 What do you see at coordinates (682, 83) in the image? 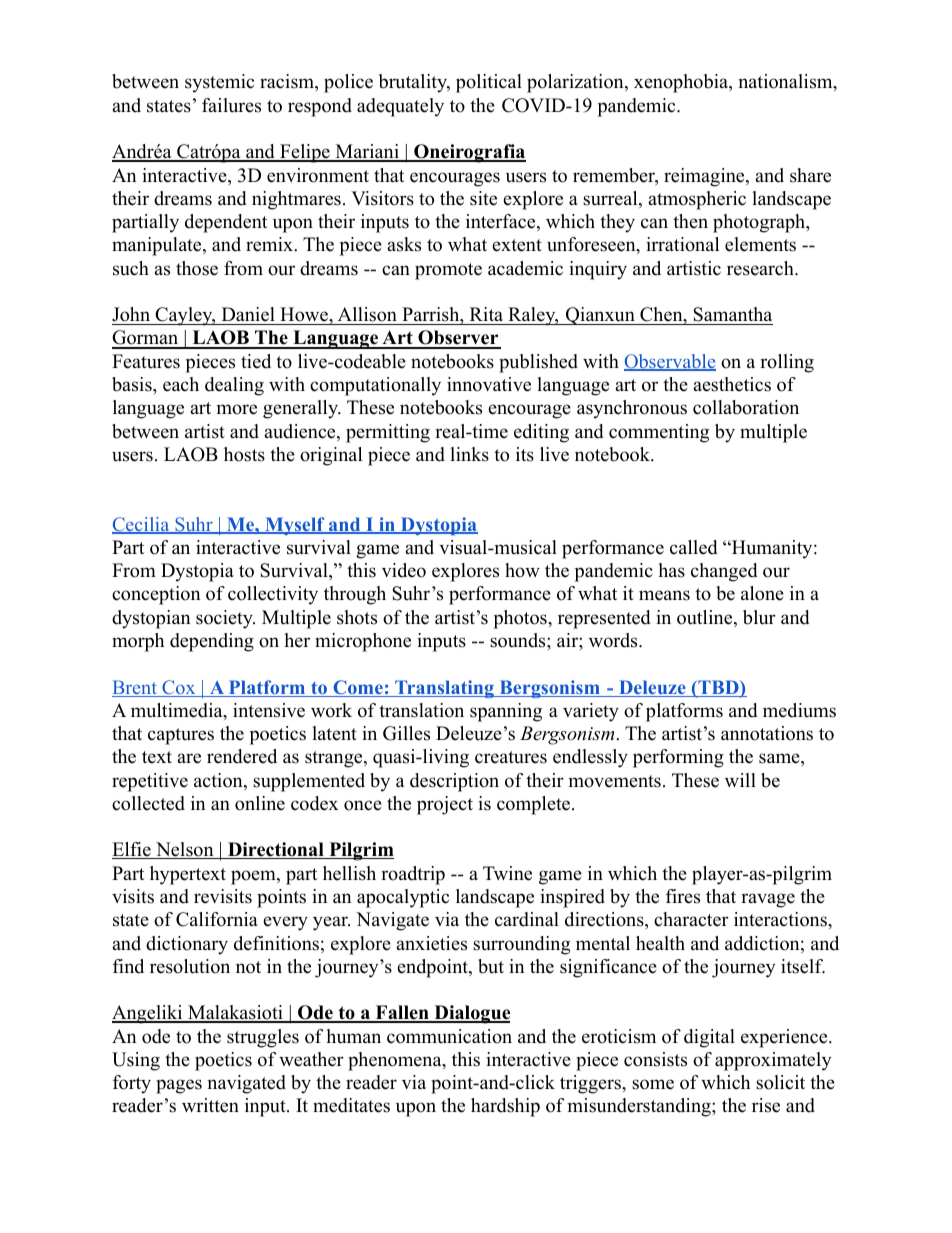
I see `xenophobia` at bounding box center [682, 83].
